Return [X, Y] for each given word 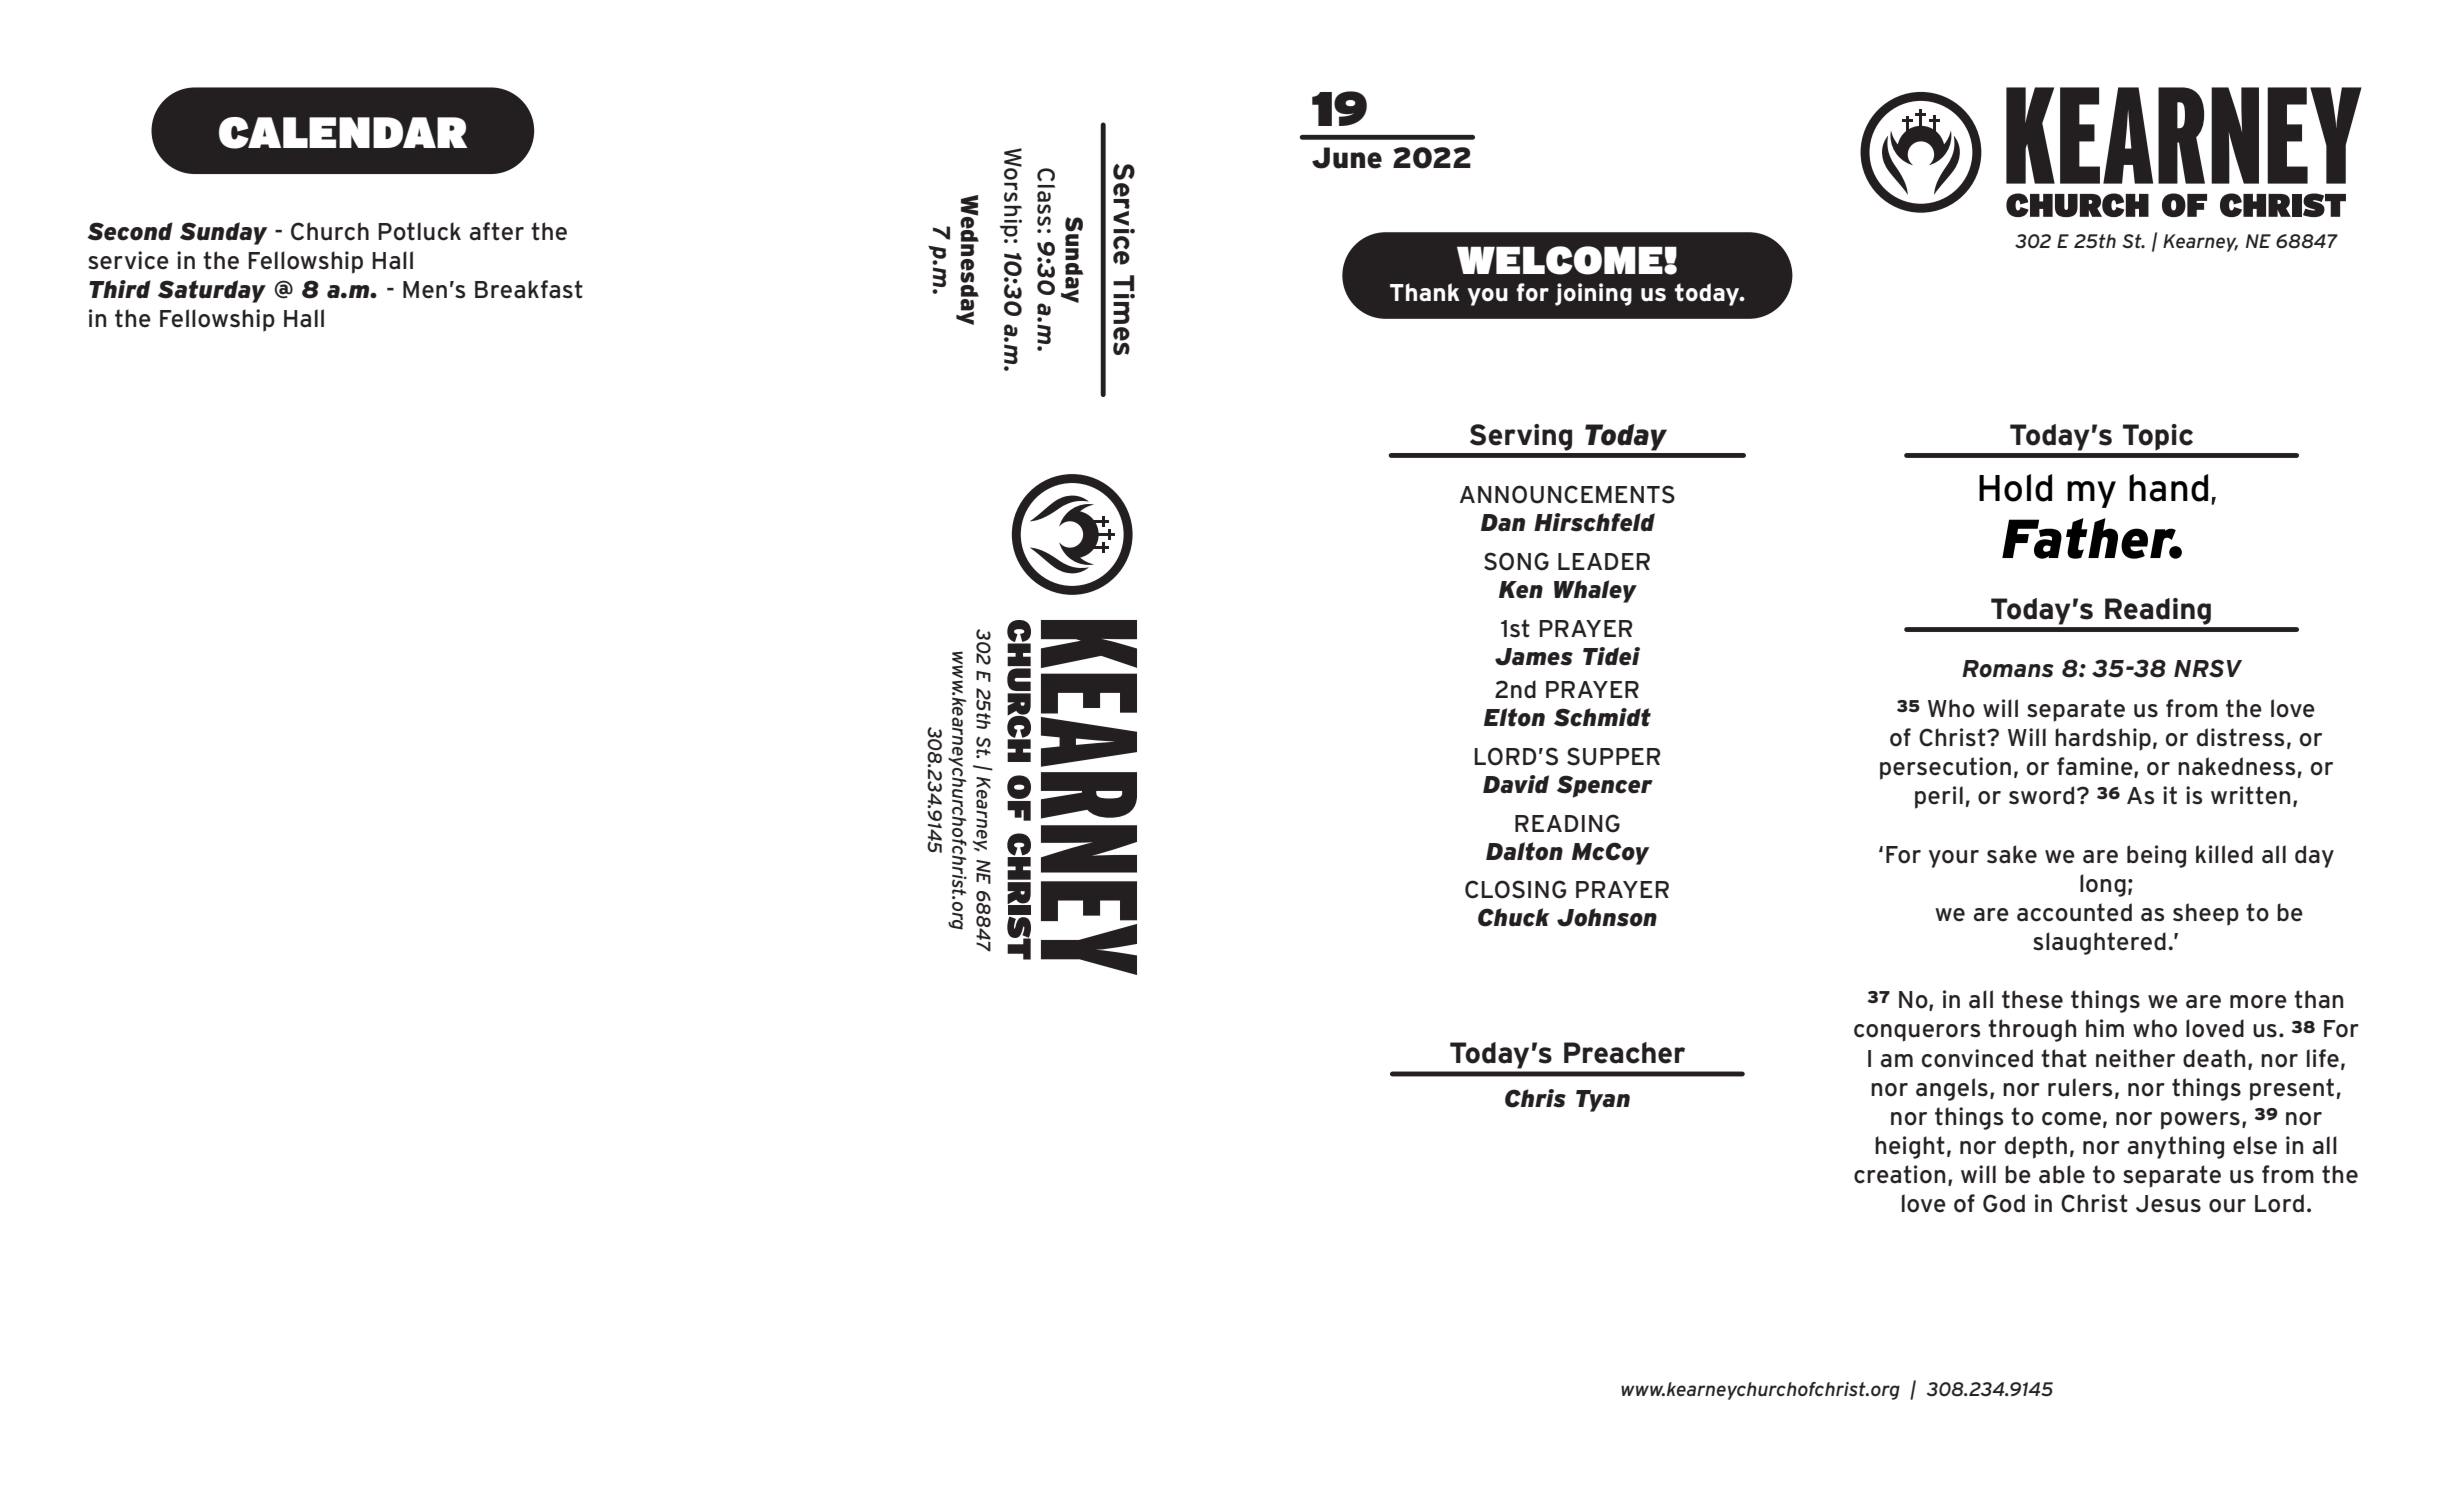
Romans [2008, 669]
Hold [2015, 488]
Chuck [1514, 917]
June [1347, 158]
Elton [1514, 717]
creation [1899, 1174]
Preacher [1624, 1053]
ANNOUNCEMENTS [1567, 494]
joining [1593, 294]
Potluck [419, 231]
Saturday [212, 291]
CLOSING [1515, 889]
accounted [2074, 912]
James [1534, 657]
